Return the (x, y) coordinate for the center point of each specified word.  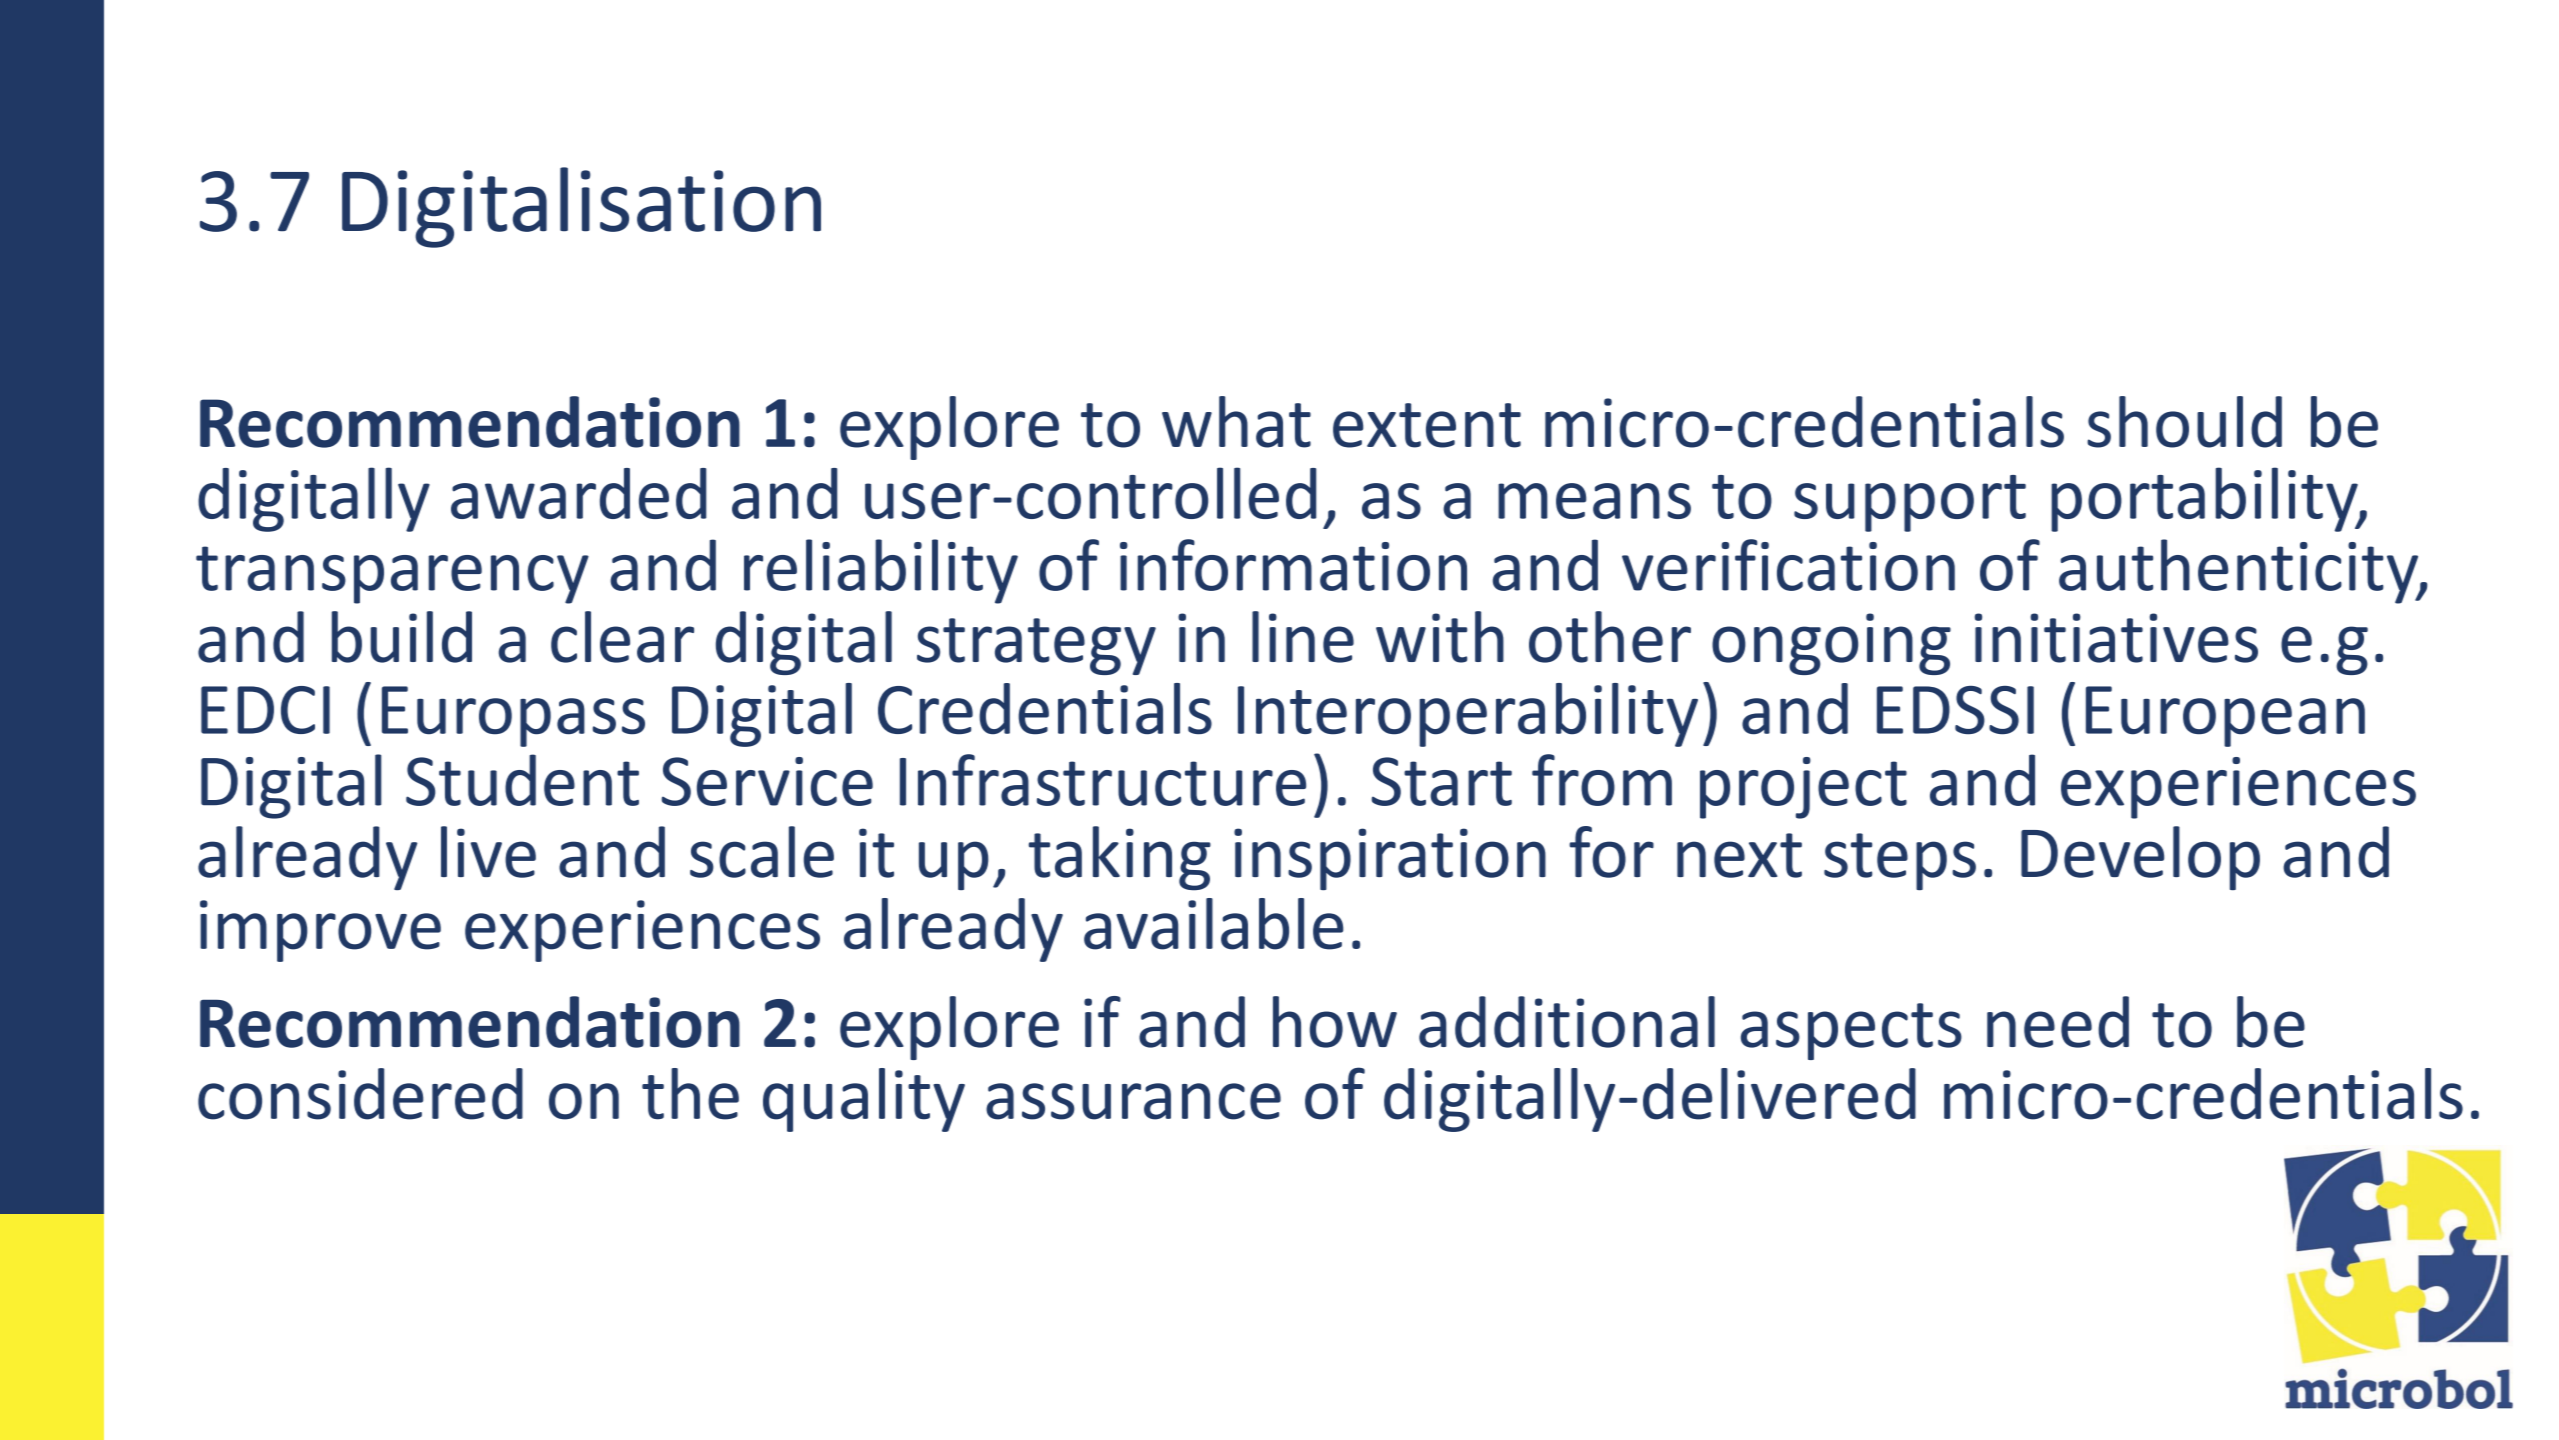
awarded (579, 493)
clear (622, 637)
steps (1900, 861)
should (2184, 422)
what (1236, 422)
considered (360, 1094)
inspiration (1390, 859)
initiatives (2116, 638)
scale (762, 852)
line (1303, 637)
